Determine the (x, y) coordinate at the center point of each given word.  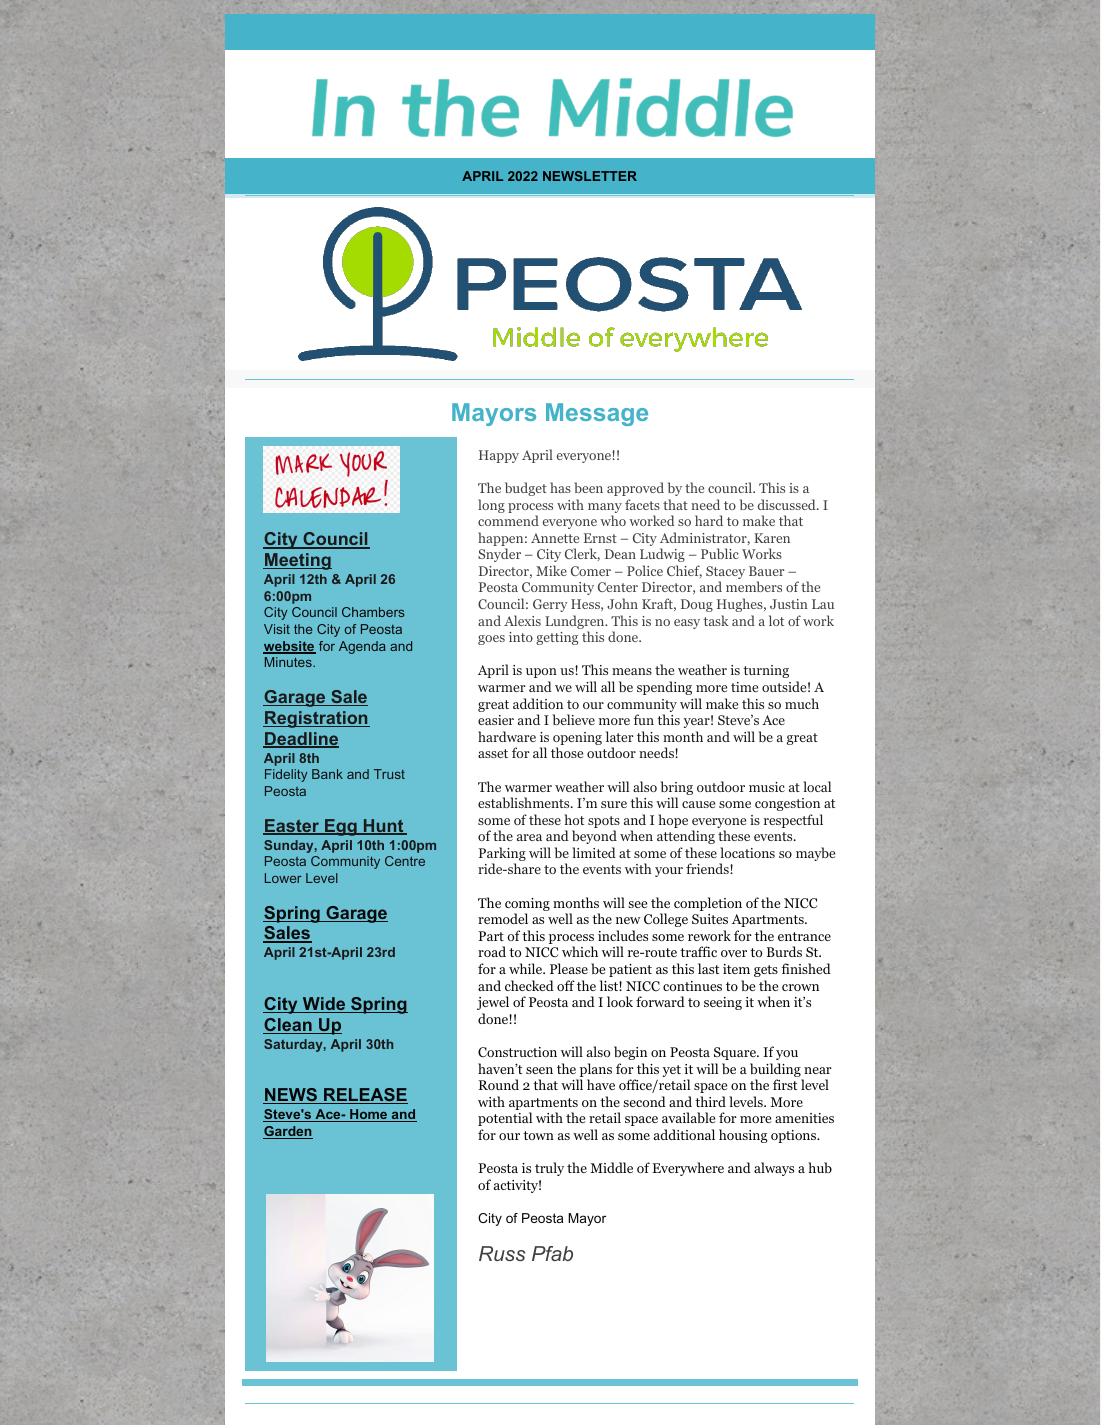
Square (736, 1053)
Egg (341, 827)
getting (557, 638)
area (529, 837)
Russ (502, 1253)
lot (776, 620)
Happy (499, 456)
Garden (288, 1132)
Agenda (362, 647)
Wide (324, 1005)
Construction (517, 1052)
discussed (788, 504)
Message (597, 414)
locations (747, 852)
